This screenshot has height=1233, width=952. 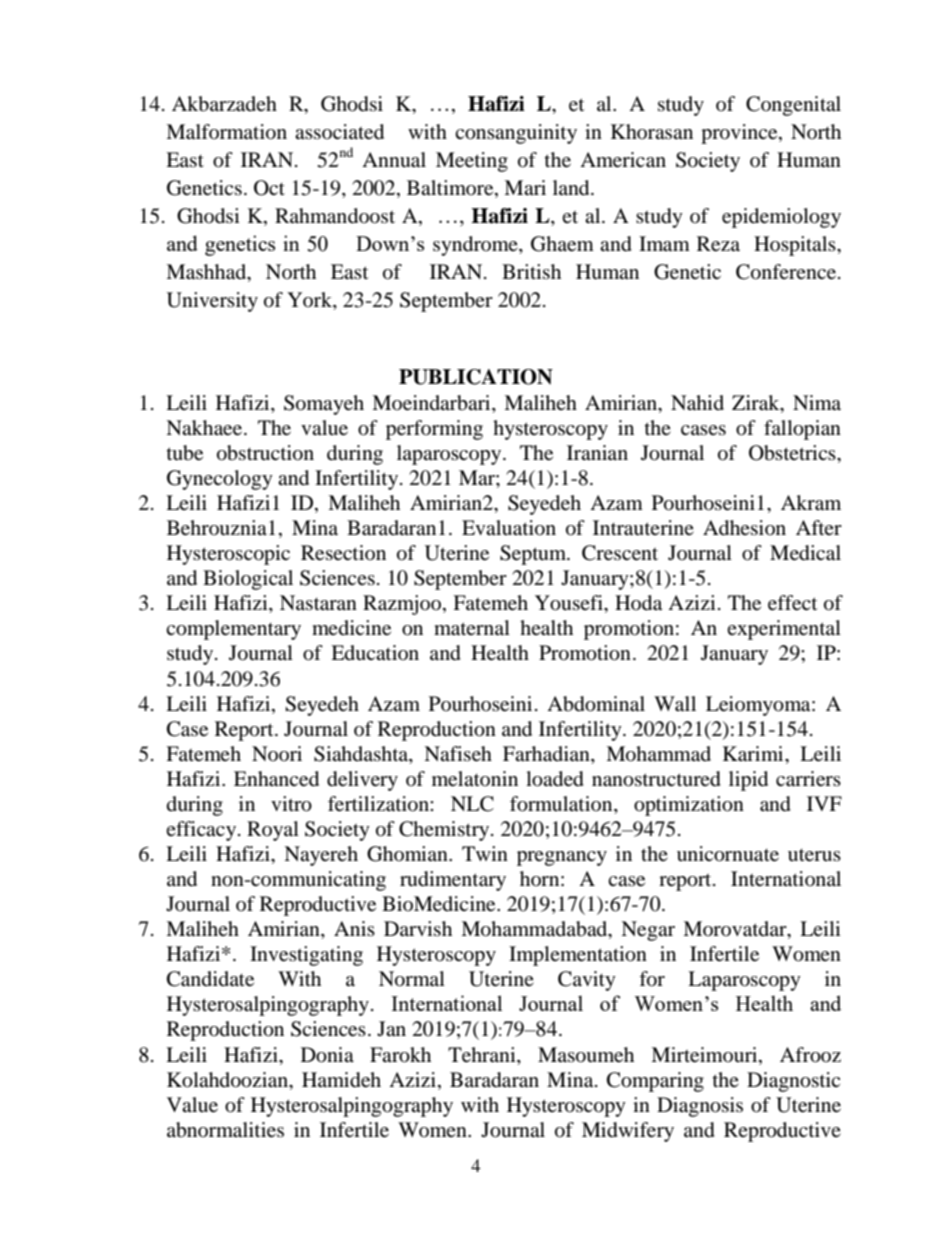 What do you see at coordinates (483, 1055) in the screenshot?
I see `Tehrani` at bounding box center [483, 1055].
